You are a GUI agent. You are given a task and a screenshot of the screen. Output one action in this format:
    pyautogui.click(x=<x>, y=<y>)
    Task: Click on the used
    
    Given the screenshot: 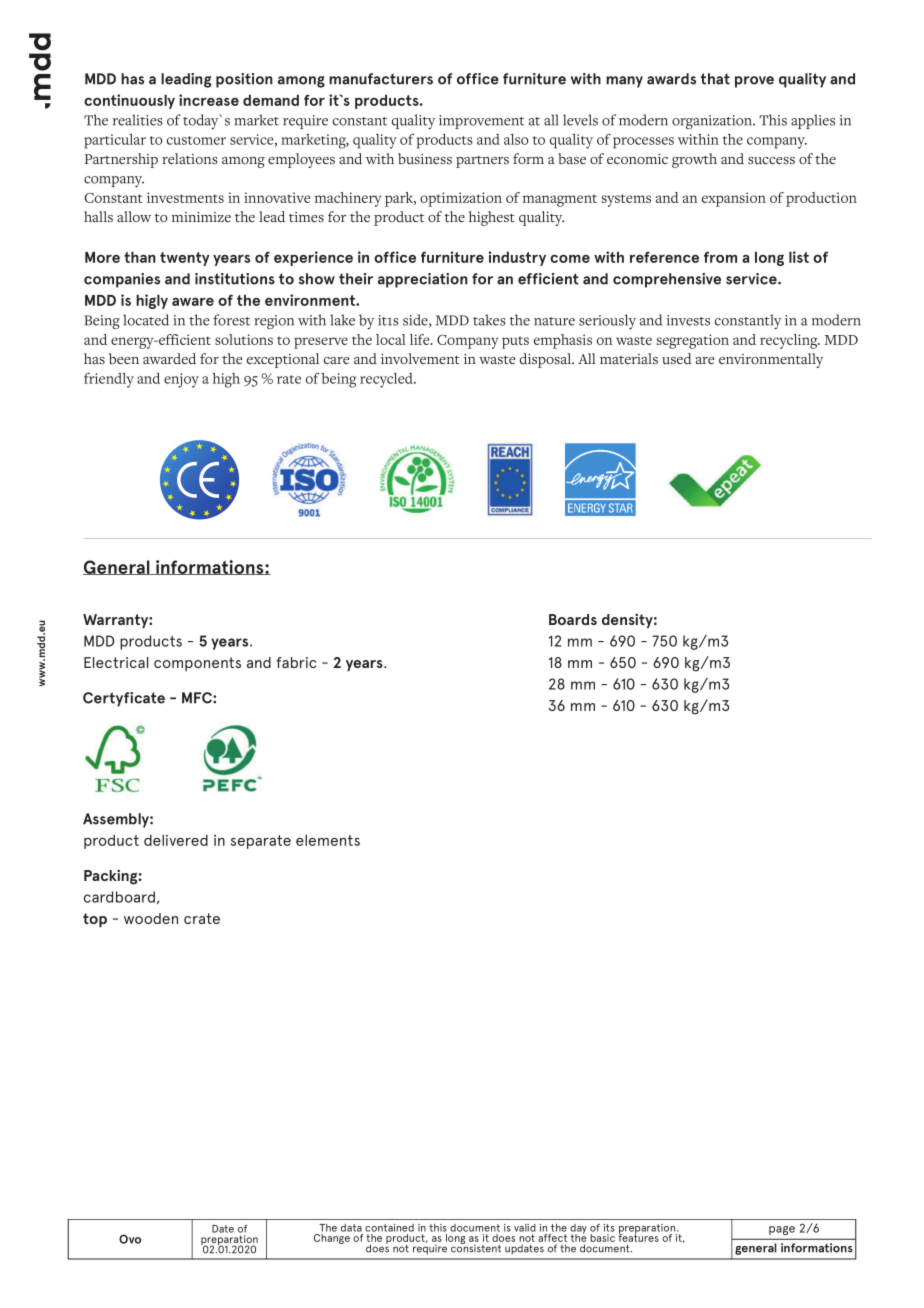 What is the action you would take?
    pyautogui.click(x=677, y=358)
